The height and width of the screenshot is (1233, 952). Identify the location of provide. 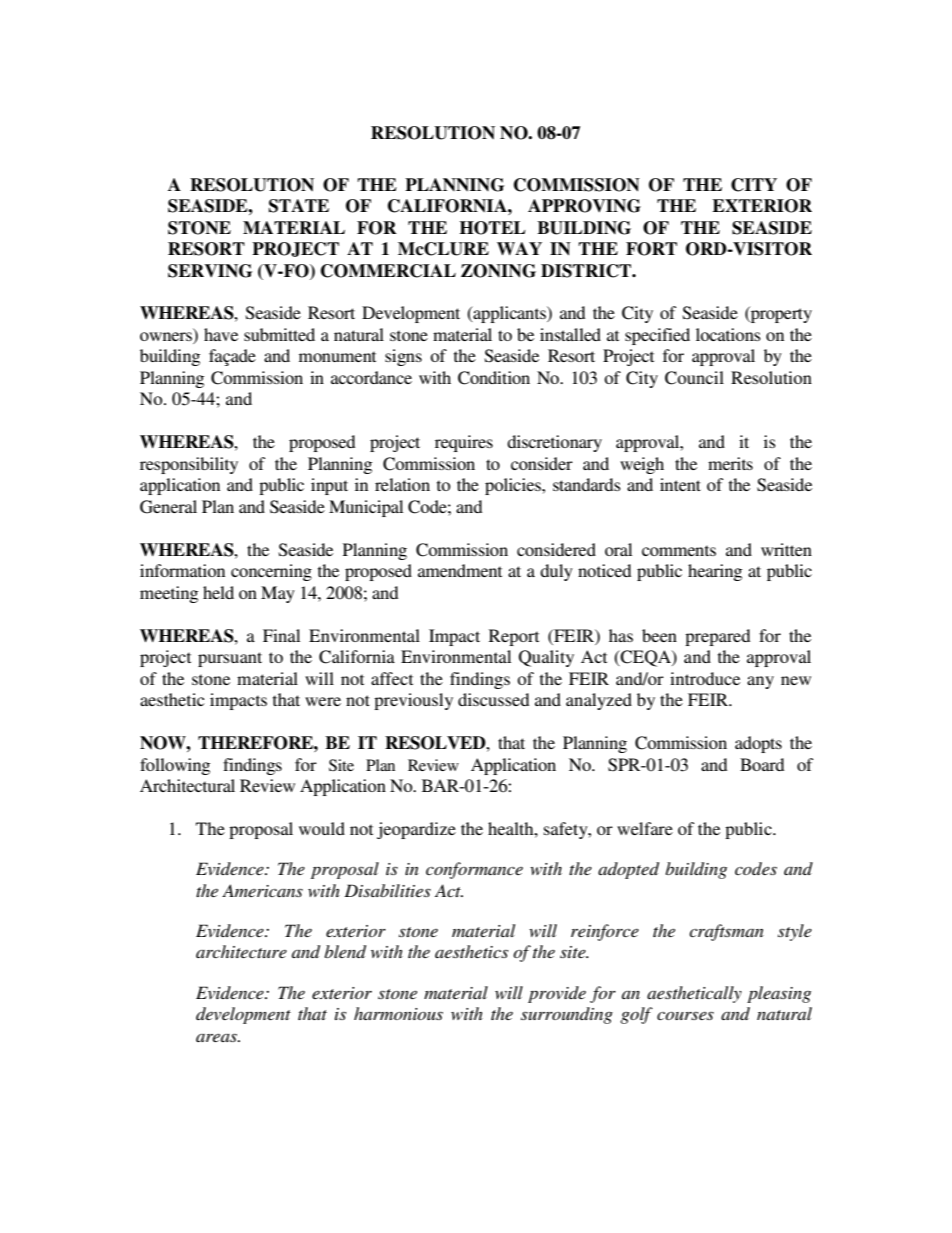
(557, 994).
